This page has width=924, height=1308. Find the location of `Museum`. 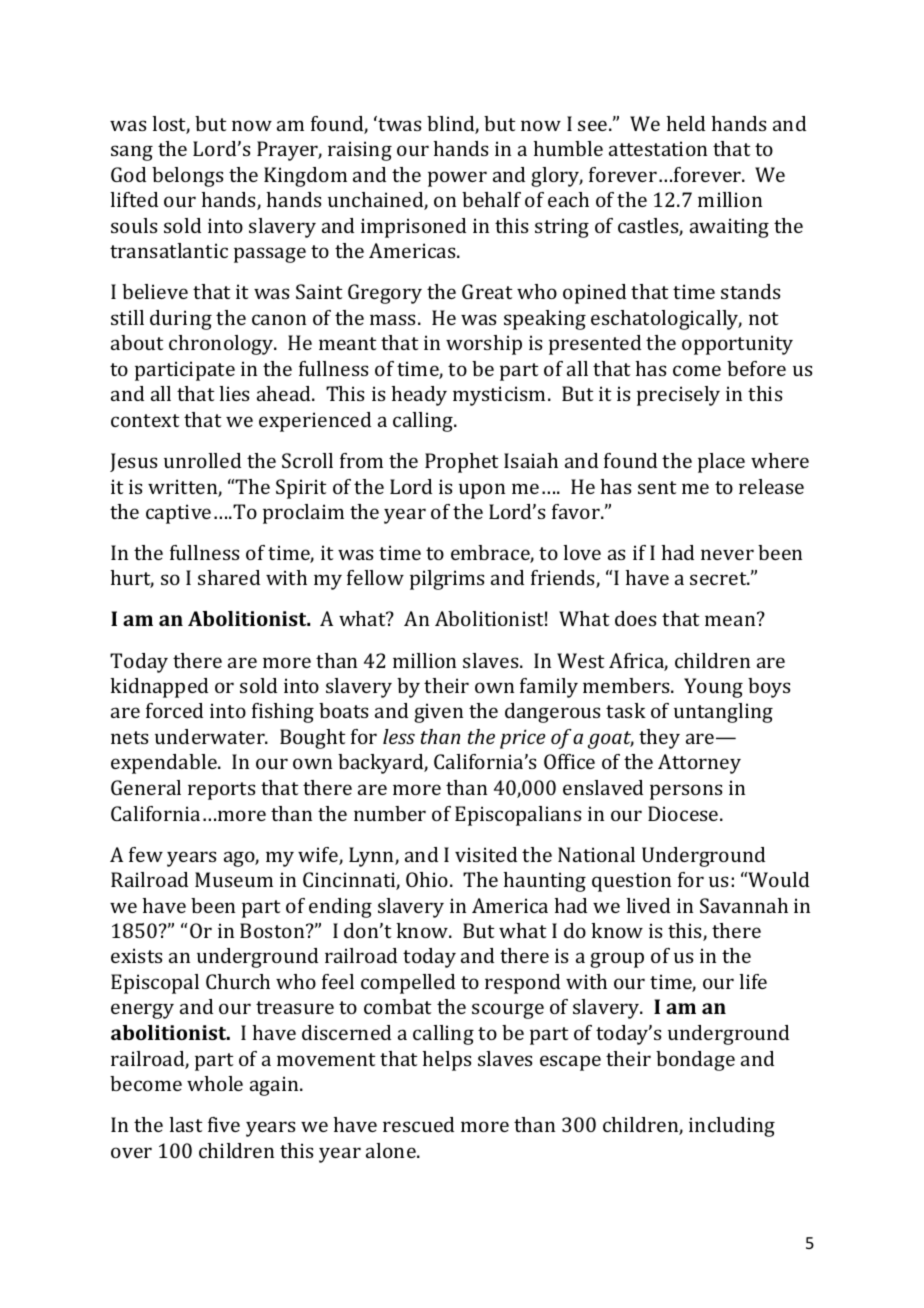

Museum is located at coordinates (234, 879).
